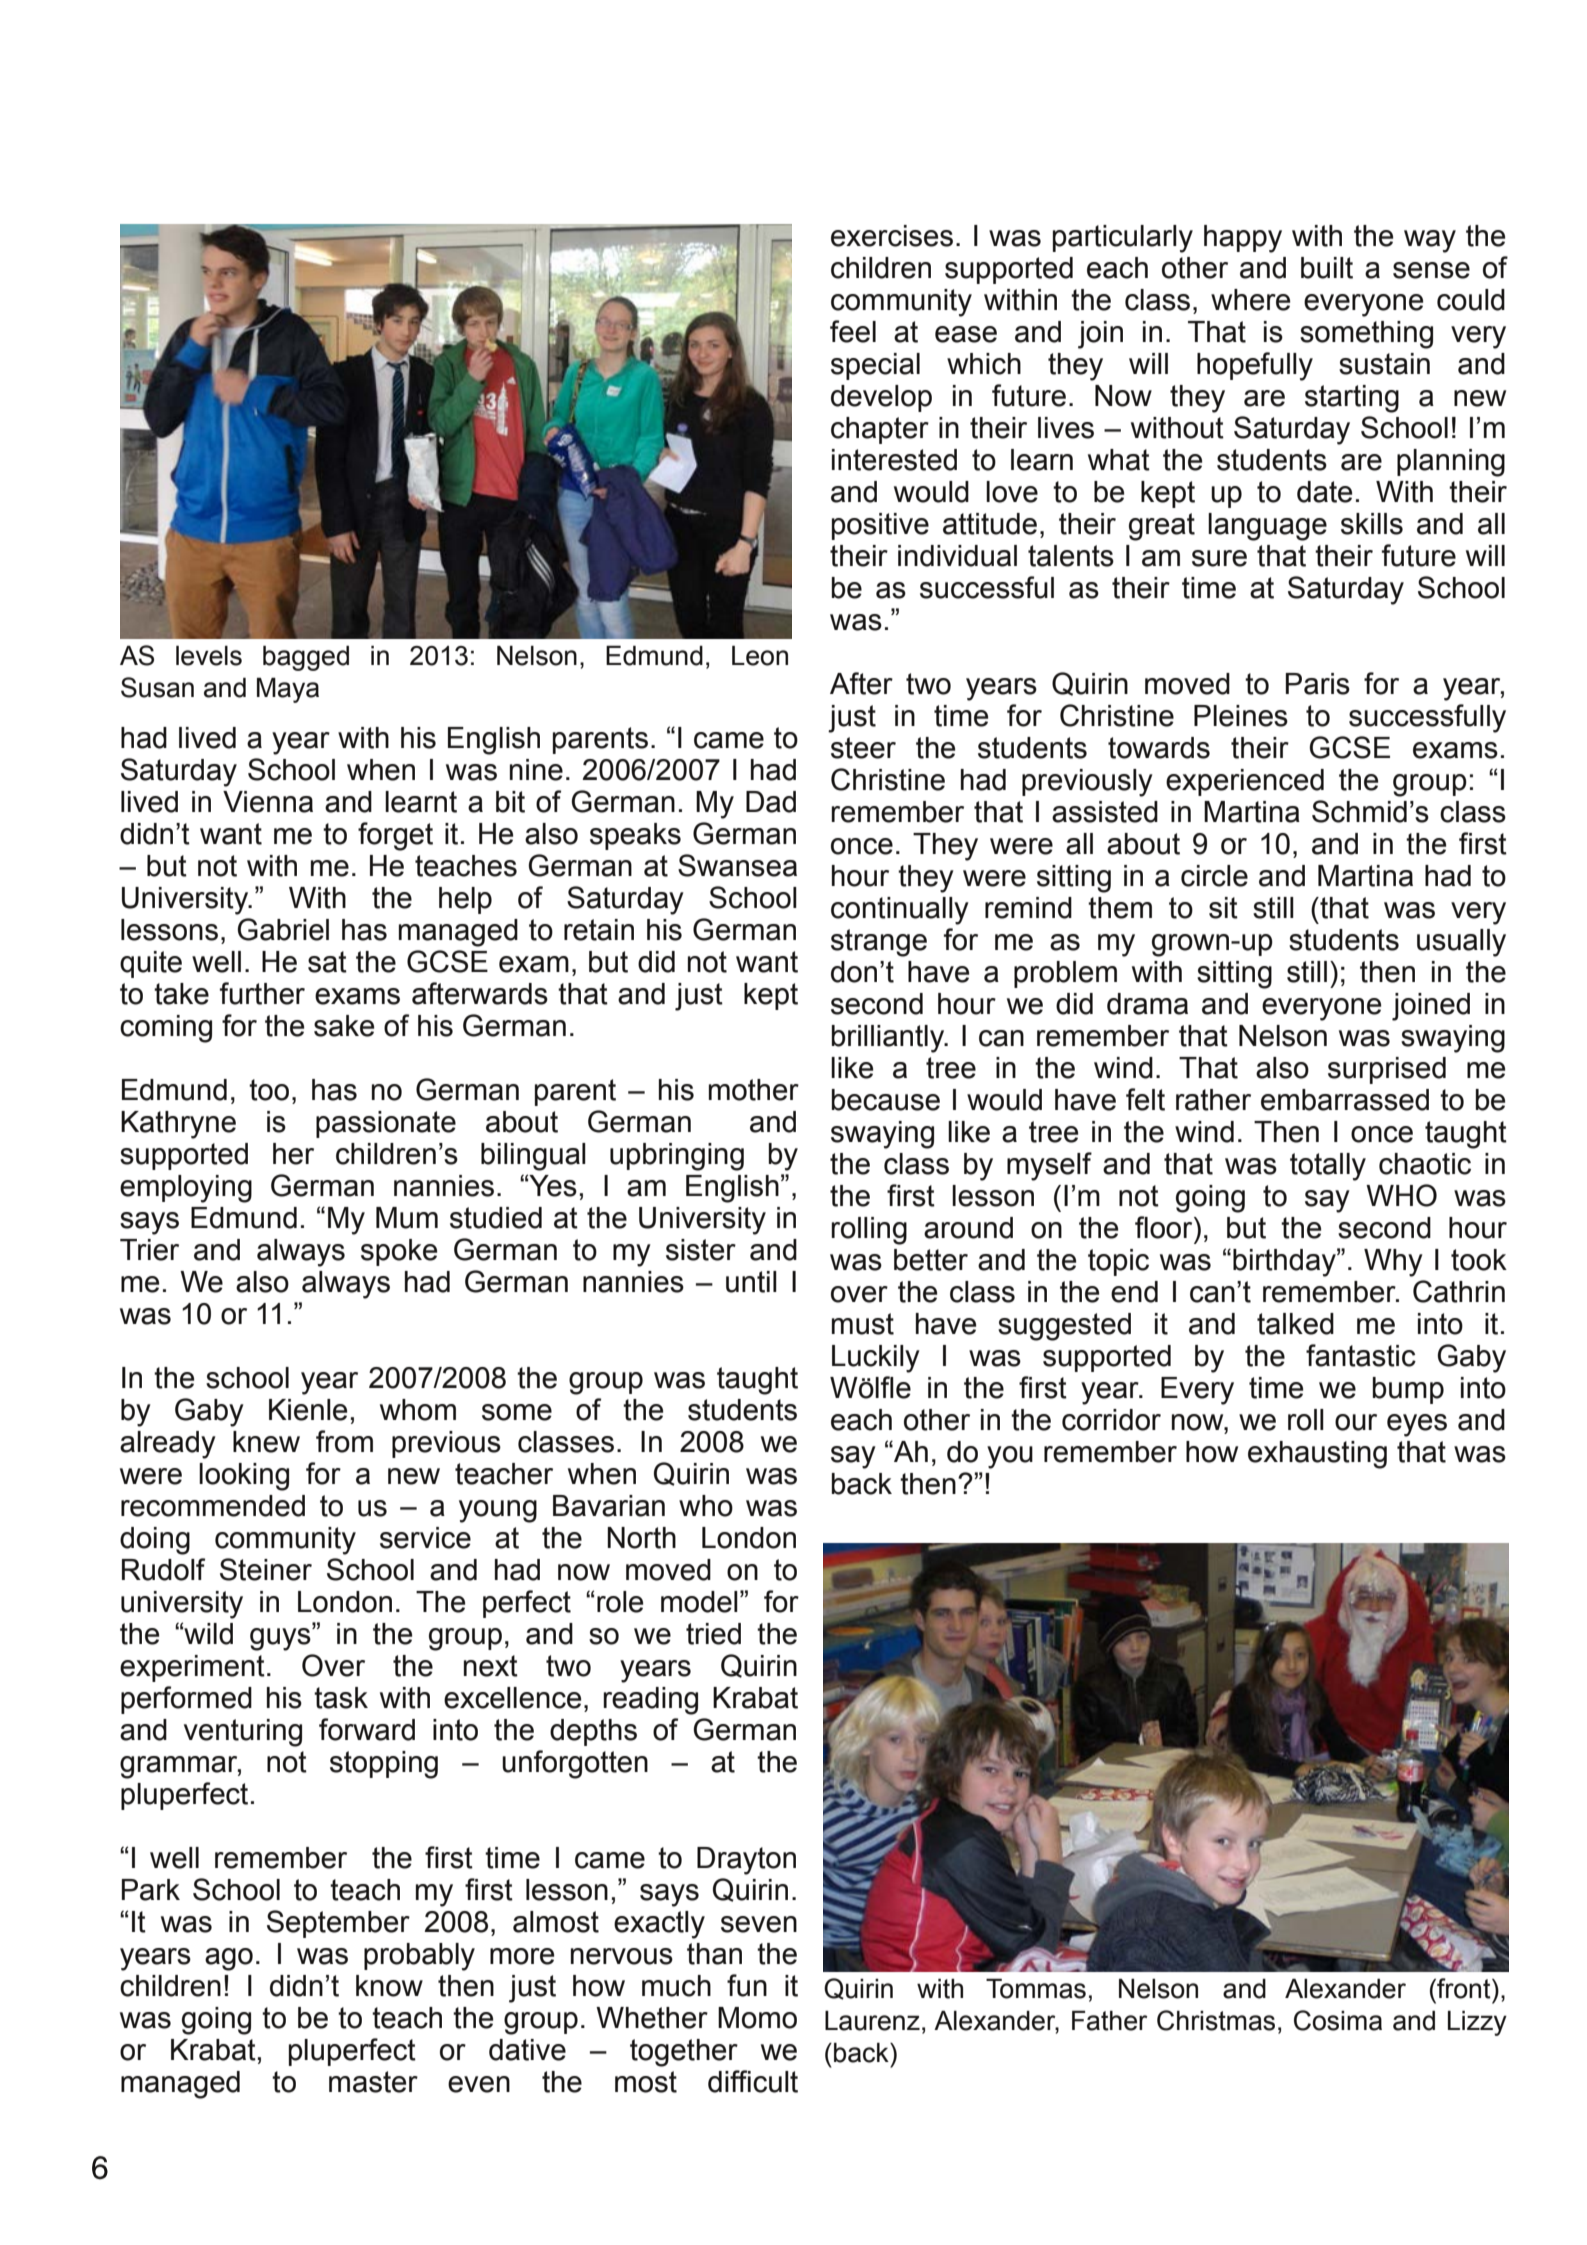  I want to click on bagged, so click(306, 658).
